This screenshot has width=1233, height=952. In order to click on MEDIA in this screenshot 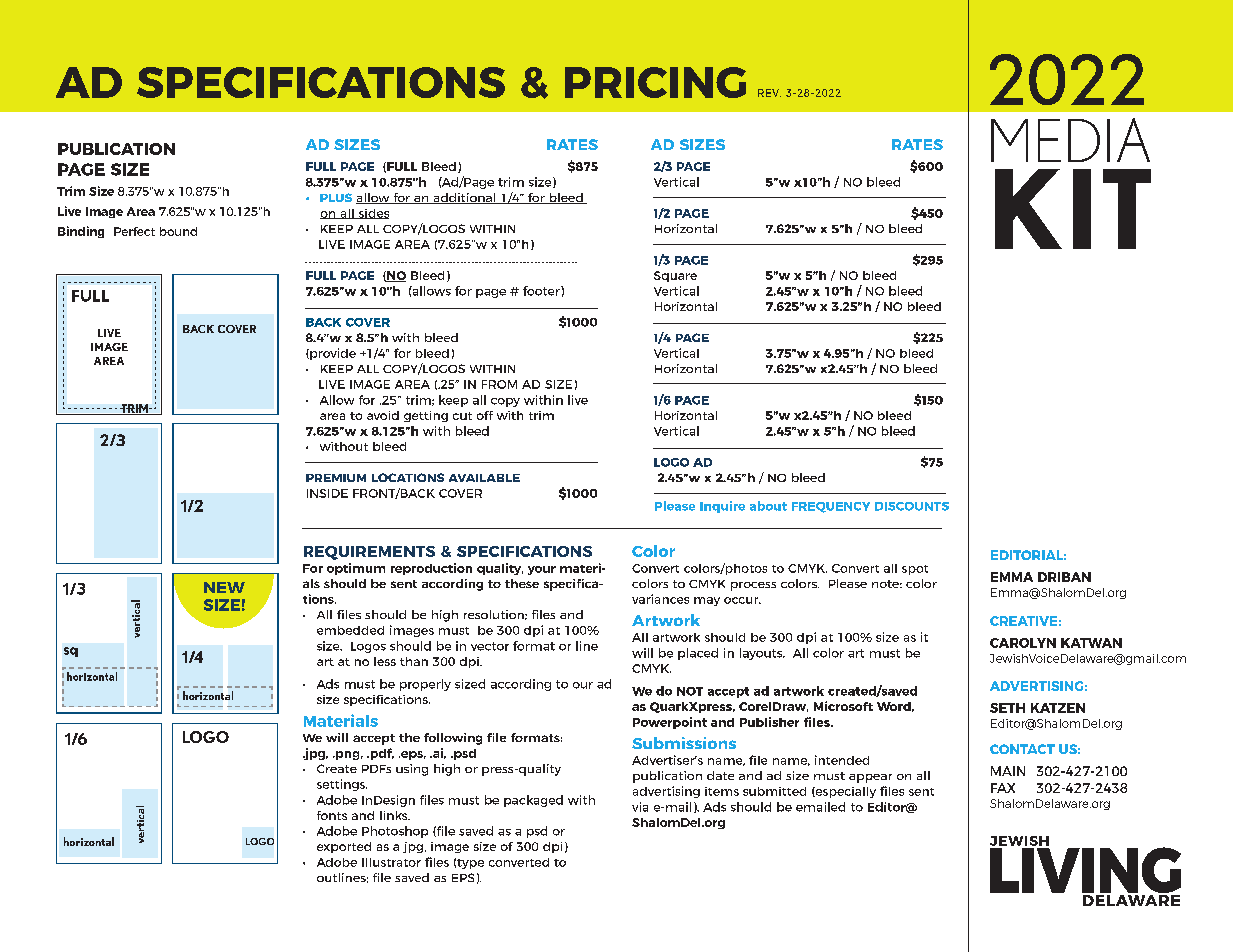, I will do `click(1070, 140)`.
